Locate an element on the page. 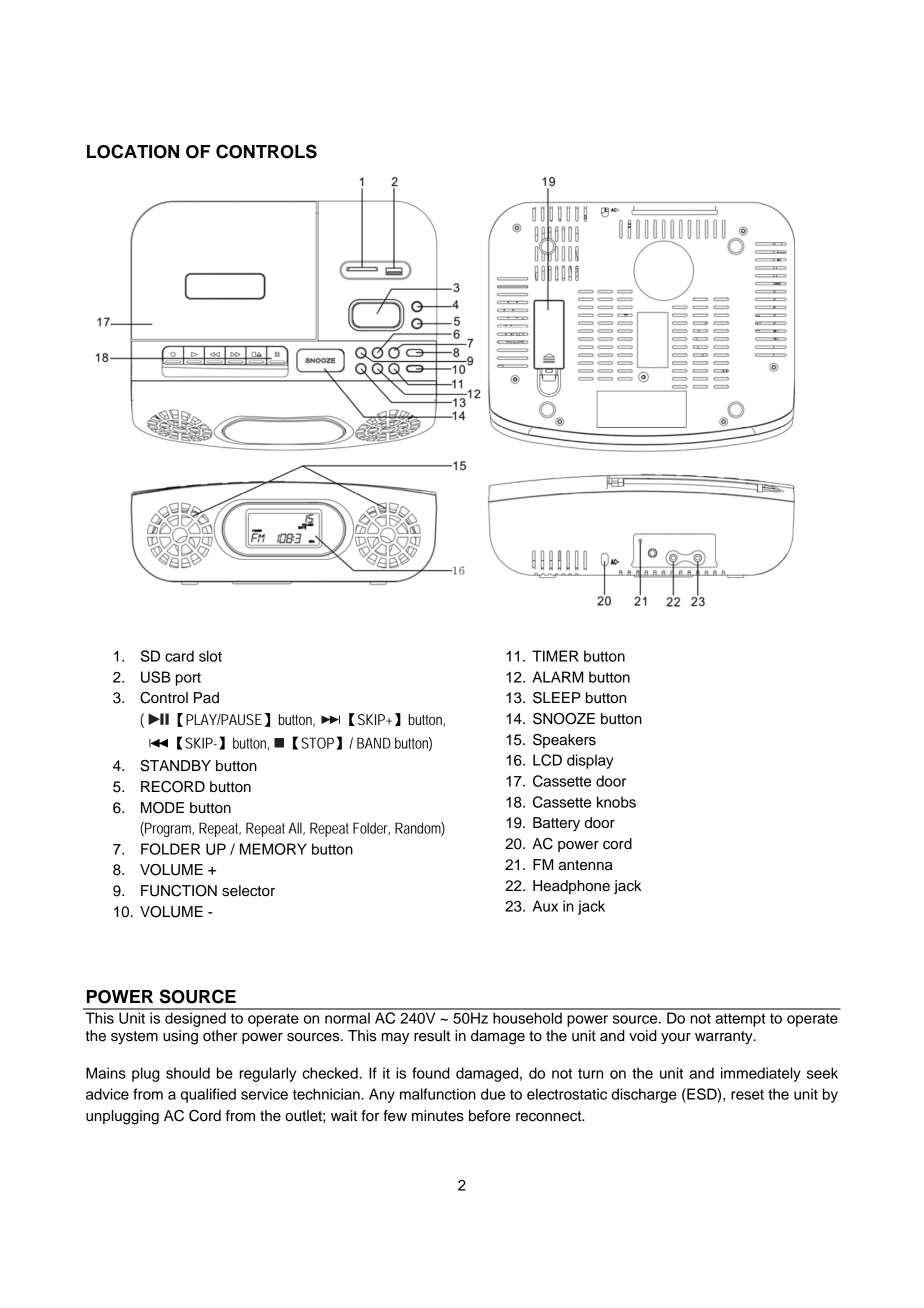 The height and width of the page is (1308, 924). card is located at coordinates (179, 656).
